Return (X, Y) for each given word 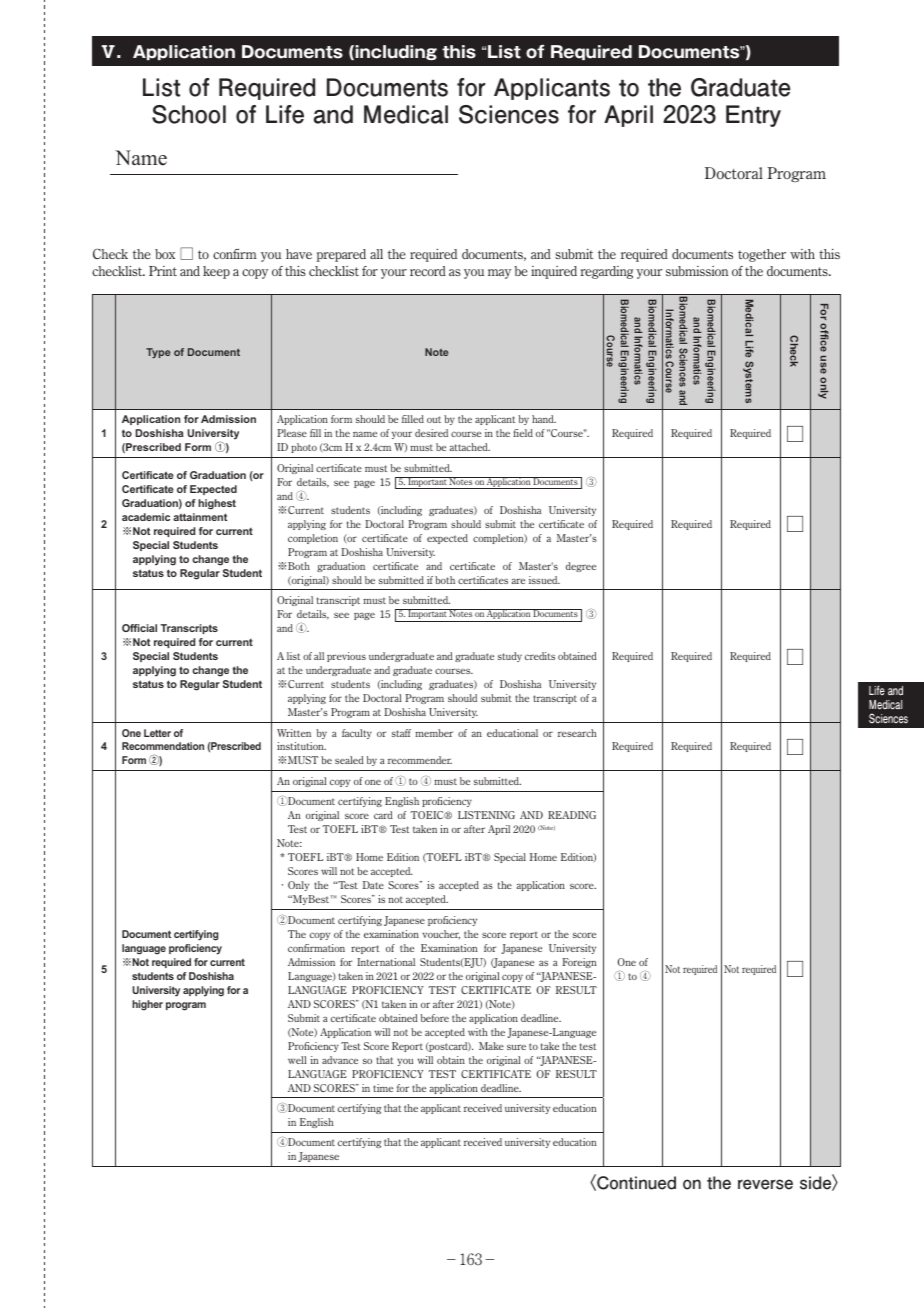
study (510, 657)
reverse (765, 1184)
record (428, 271)
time (383, 1088)
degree (581, 567)
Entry (753, 116)
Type (158, 353)
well (297, 1060)
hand (544, 419)
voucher (441, 934)
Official (139, 628)
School (189, 114)
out (434, 419)
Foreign (579, 963)
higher (147, 1005)
